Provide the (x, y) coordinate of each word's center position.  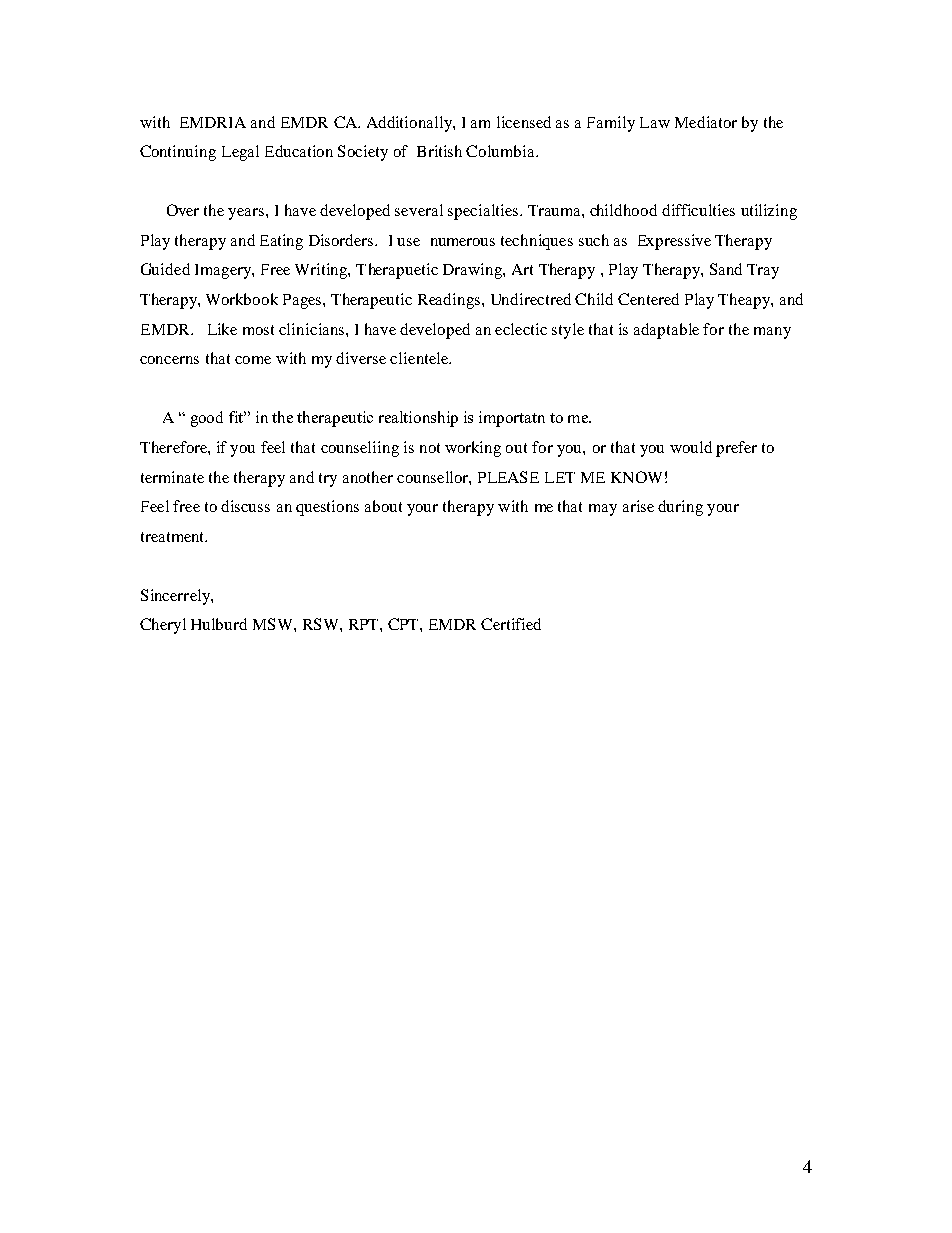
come (253, 360)
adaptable (666, 331)
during (680, 508)
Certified (511, 624)
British (439, 151)
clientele (420, 358)
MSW (274, 624)
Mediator (706, 122)
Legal (240, 153)
